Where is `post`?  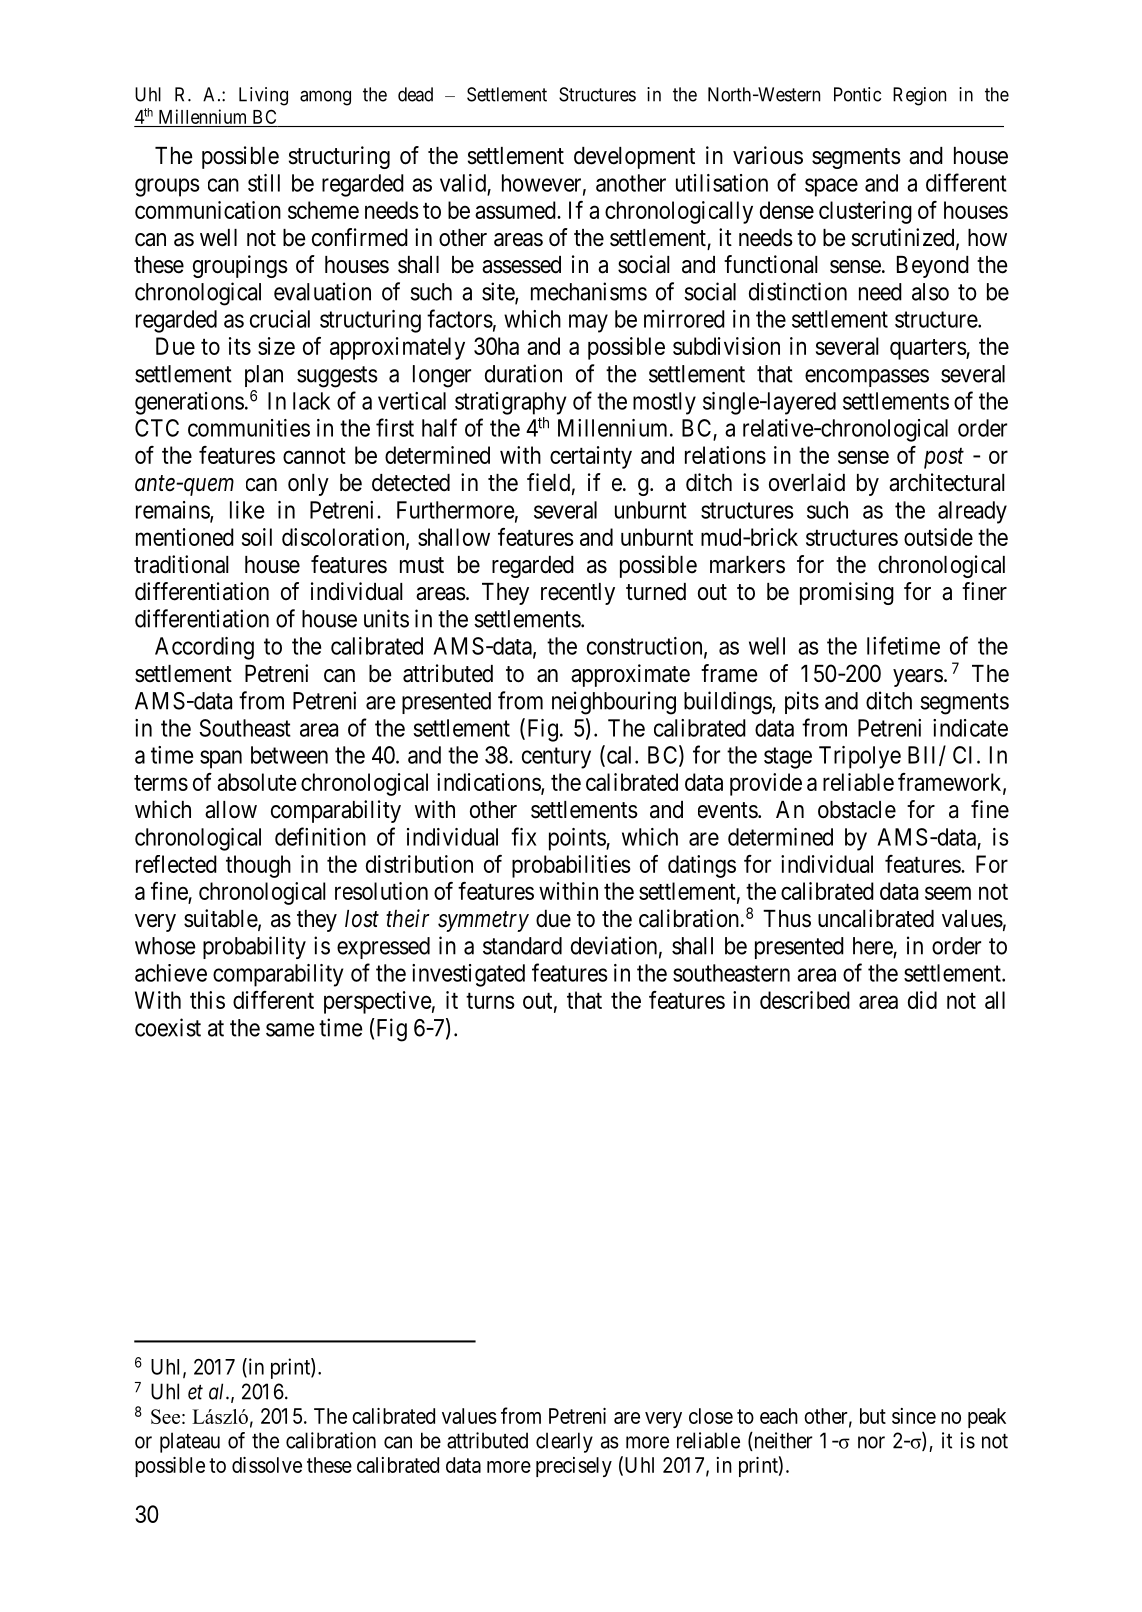
post is located at coordinates (944, 458).
